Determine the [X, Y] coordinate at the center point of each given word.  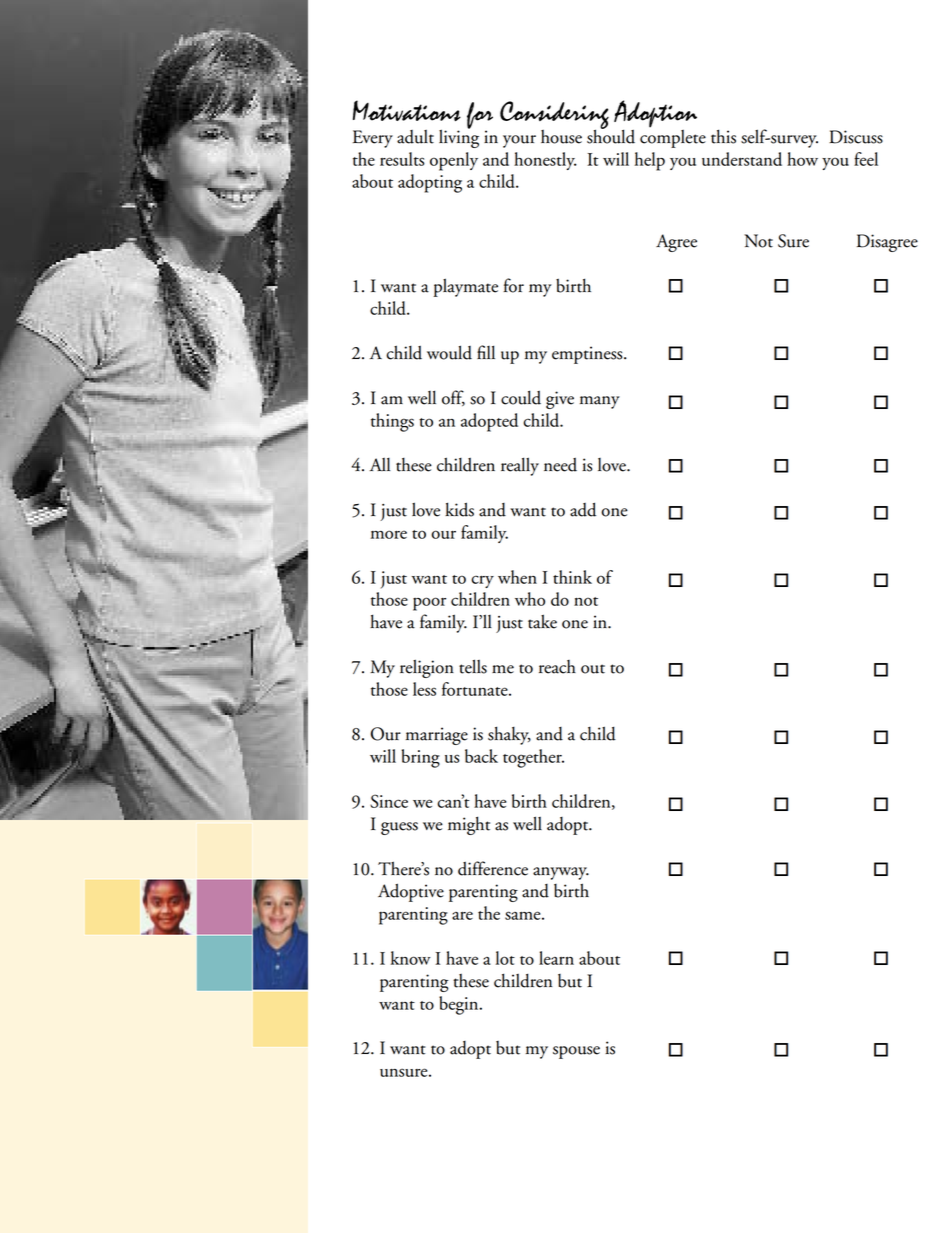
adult [415, 137]
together [533, 758]
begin [460, 1005]
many [600, 402]
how [802, 159]
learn [556, 958]
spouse [576, 1052]
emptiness [588, 355]
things [392, 422]
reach [557, 667]
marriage [437, 736]
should [611, 135]
